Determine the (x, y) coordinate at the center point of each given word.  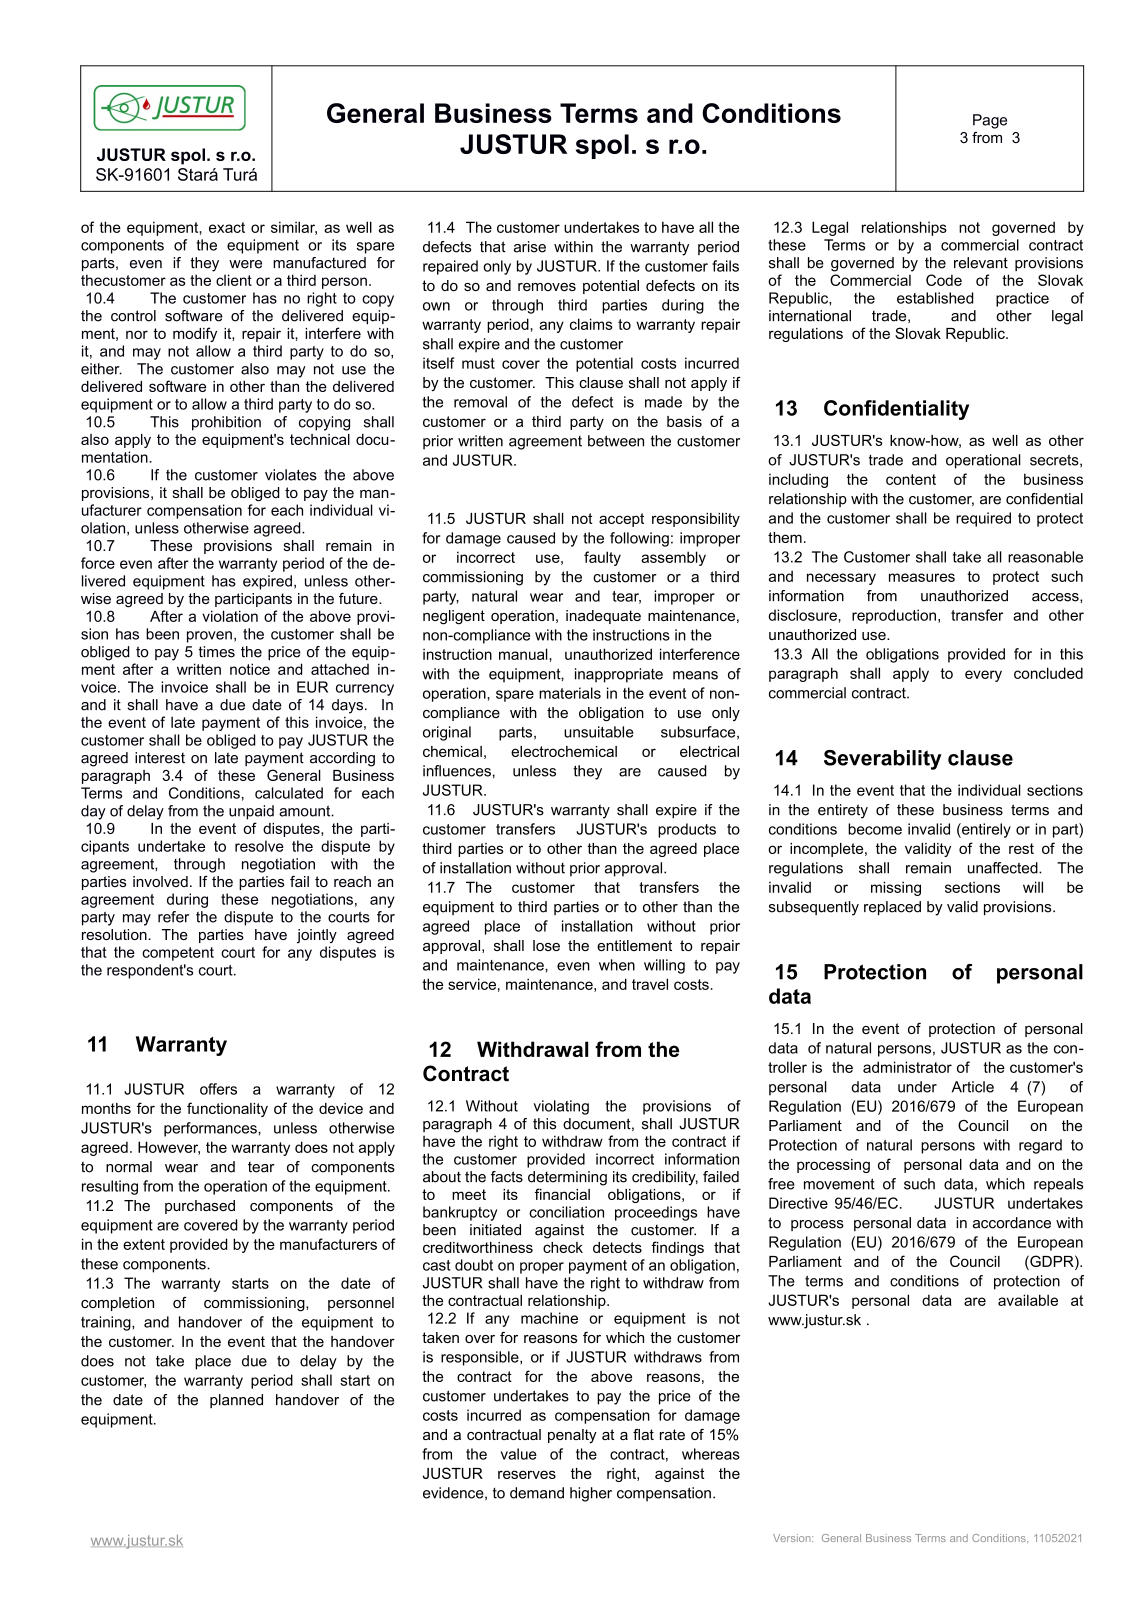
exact (227, 227)
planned (236, 1401)
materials (570, 693)
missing (896, 888)
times (216, 652)
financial (562, 1194)
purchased (200, 1207)
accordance (1012, 1223)
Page (990, 121)
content (911, 479)
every (983, 676)
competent (178, 954)
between (616, 441)
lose (546, 945)
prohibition (226, 423)
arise (530, 247)
